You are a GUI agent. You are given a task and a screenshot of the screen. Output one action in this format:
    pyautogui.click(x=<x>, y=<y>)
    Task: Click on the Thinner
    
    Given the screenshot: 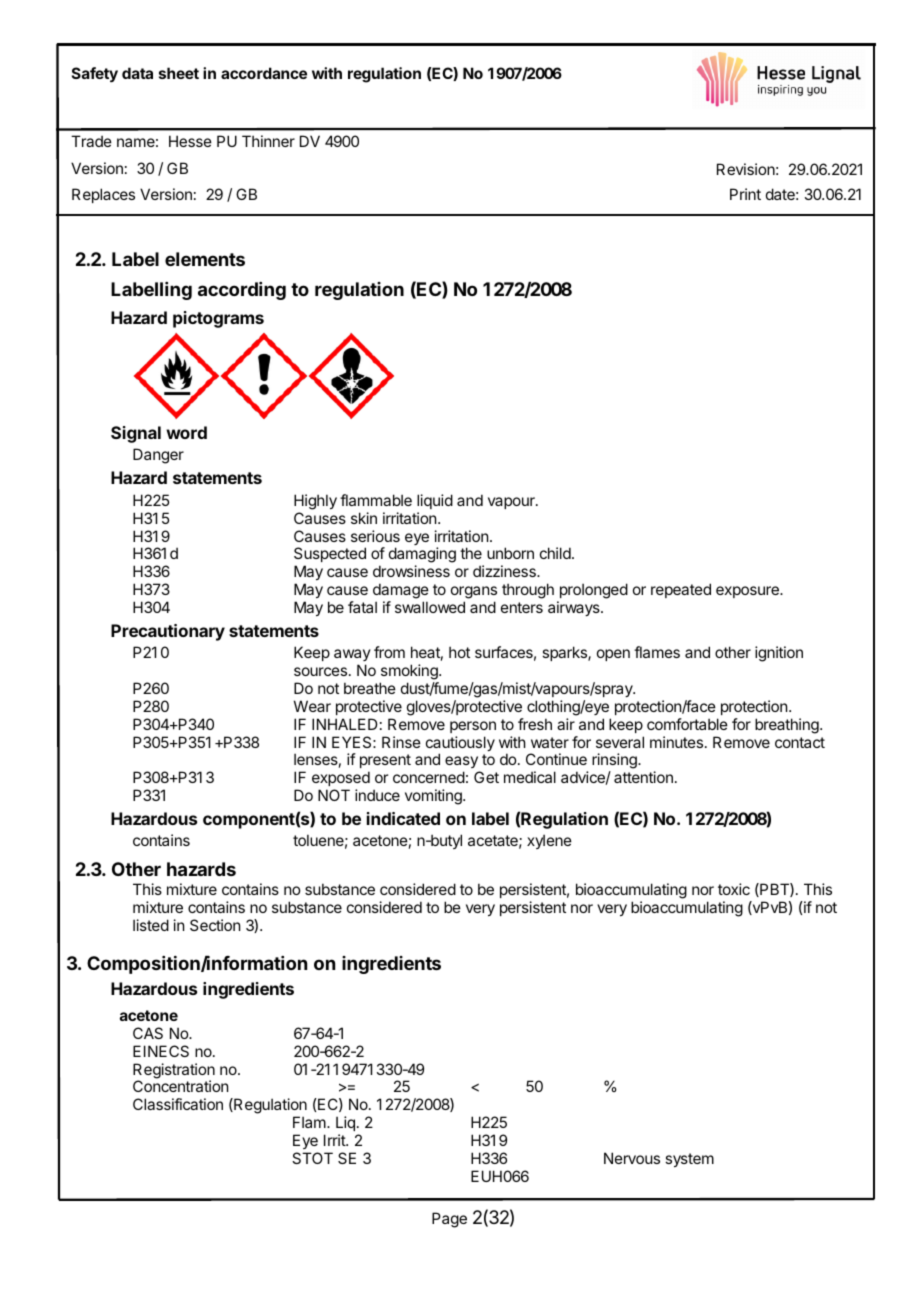 What is the action you would take?
    pyautogui.click(x=268, y=141)
